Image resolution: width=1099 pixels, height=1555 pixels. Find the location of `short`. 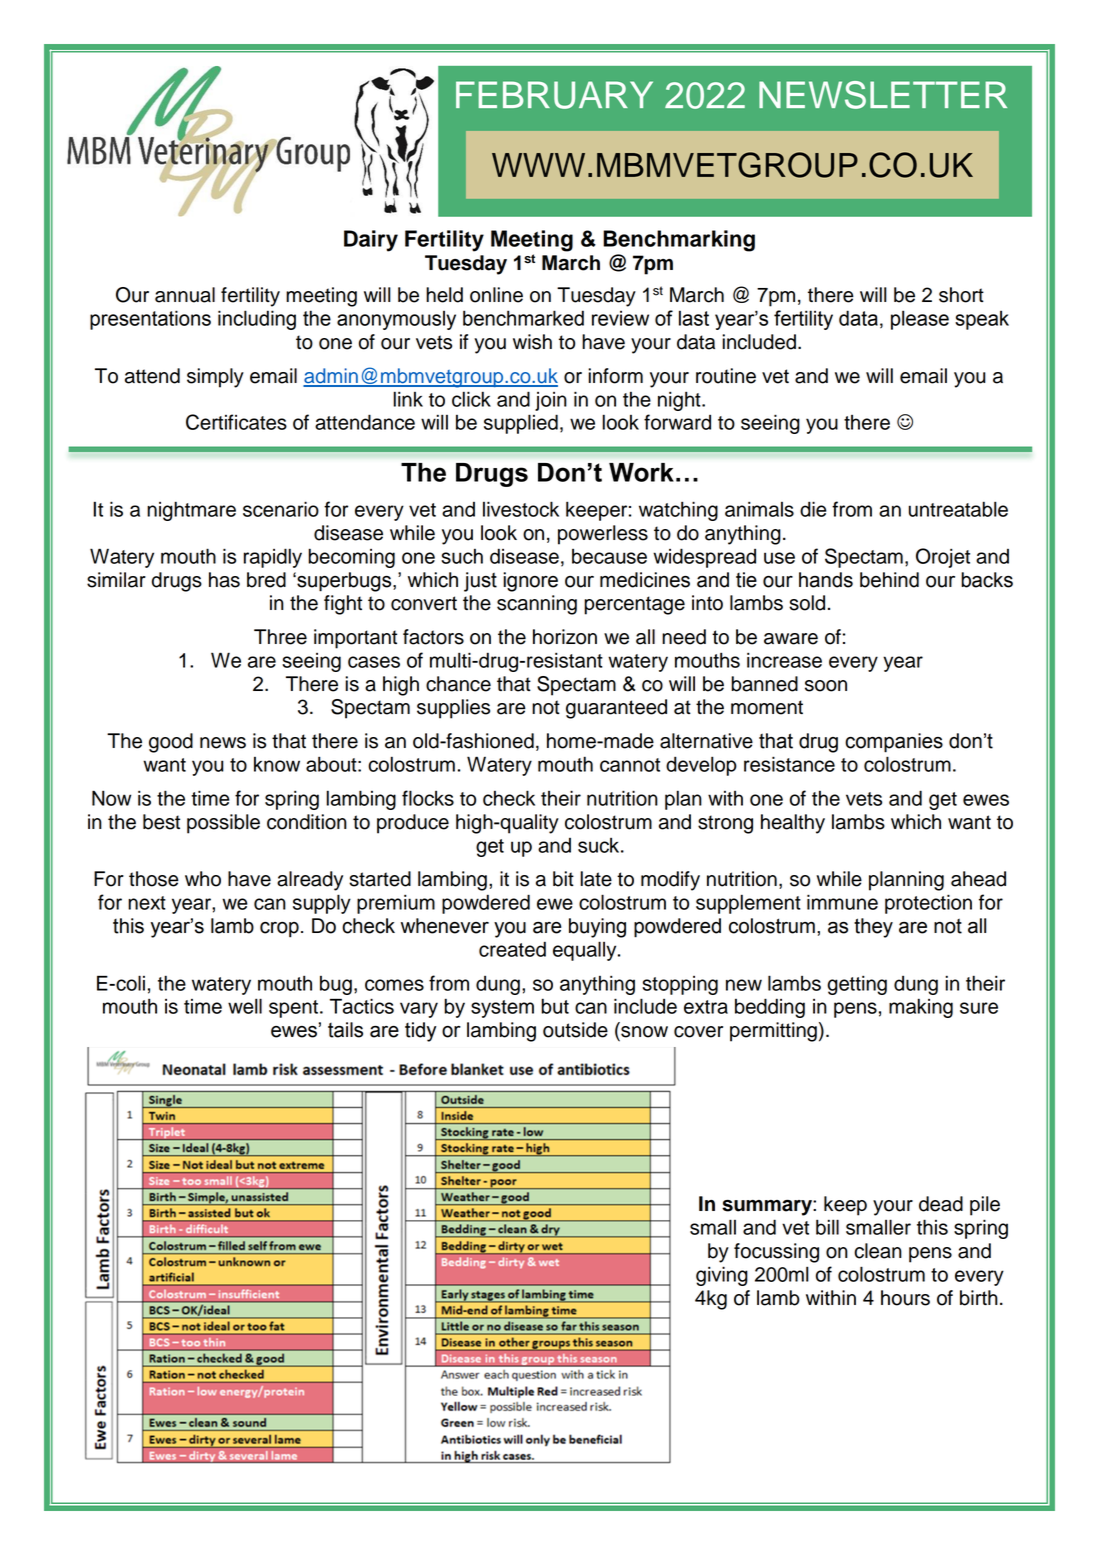

short is located at coordinates (961, 295).
